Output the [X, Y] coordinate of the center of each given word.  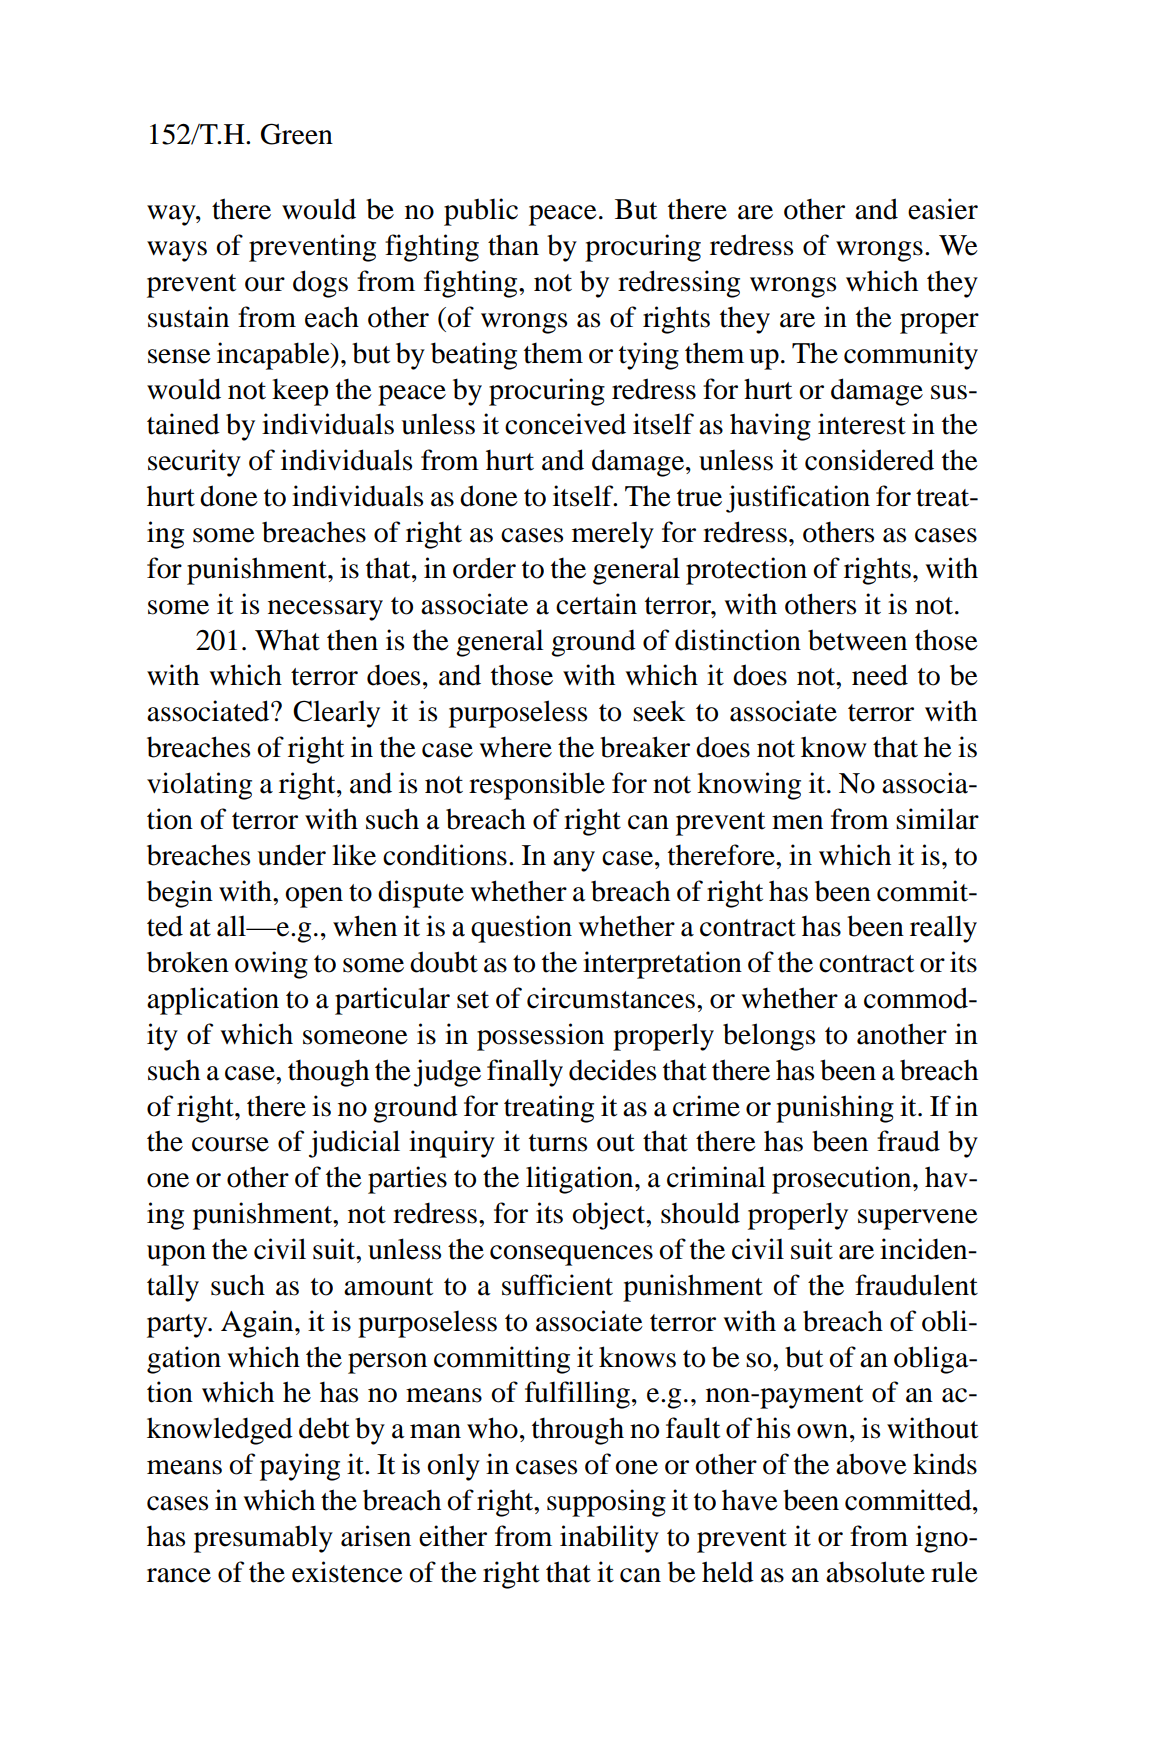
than [513, 245]
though [328, 1073]
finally [525, 1073]
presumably [263, 1539]
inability [609, 1539]
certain [596, 604]
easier [943, 209]
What [287, 640]
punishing [835, 1109]
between [857, 640]
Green [297, 134]
